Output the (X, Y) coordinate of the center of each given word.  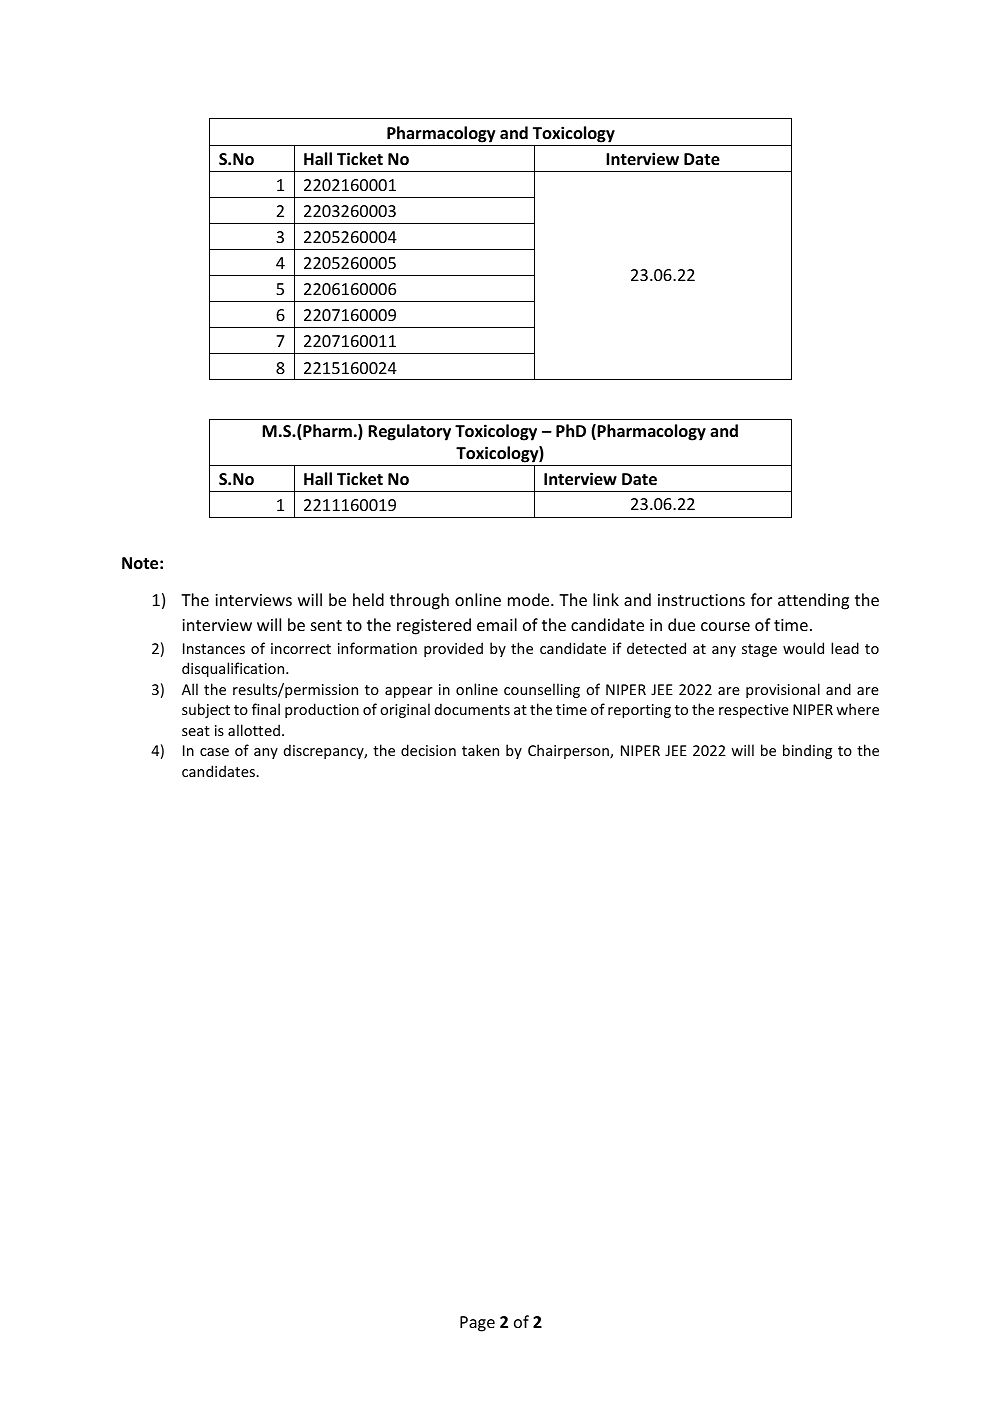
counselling (542, 690)
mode (530, 599)
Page (477, 1324)
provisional (783, 690)
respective (754, 711)
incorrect (301, 648)
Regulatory (409, 432)
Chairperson (569, 751)
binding (807, 751)
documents (472, 709)
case (214, 752)
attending (813, 601)
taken (480, 750)
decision (428, 750)
